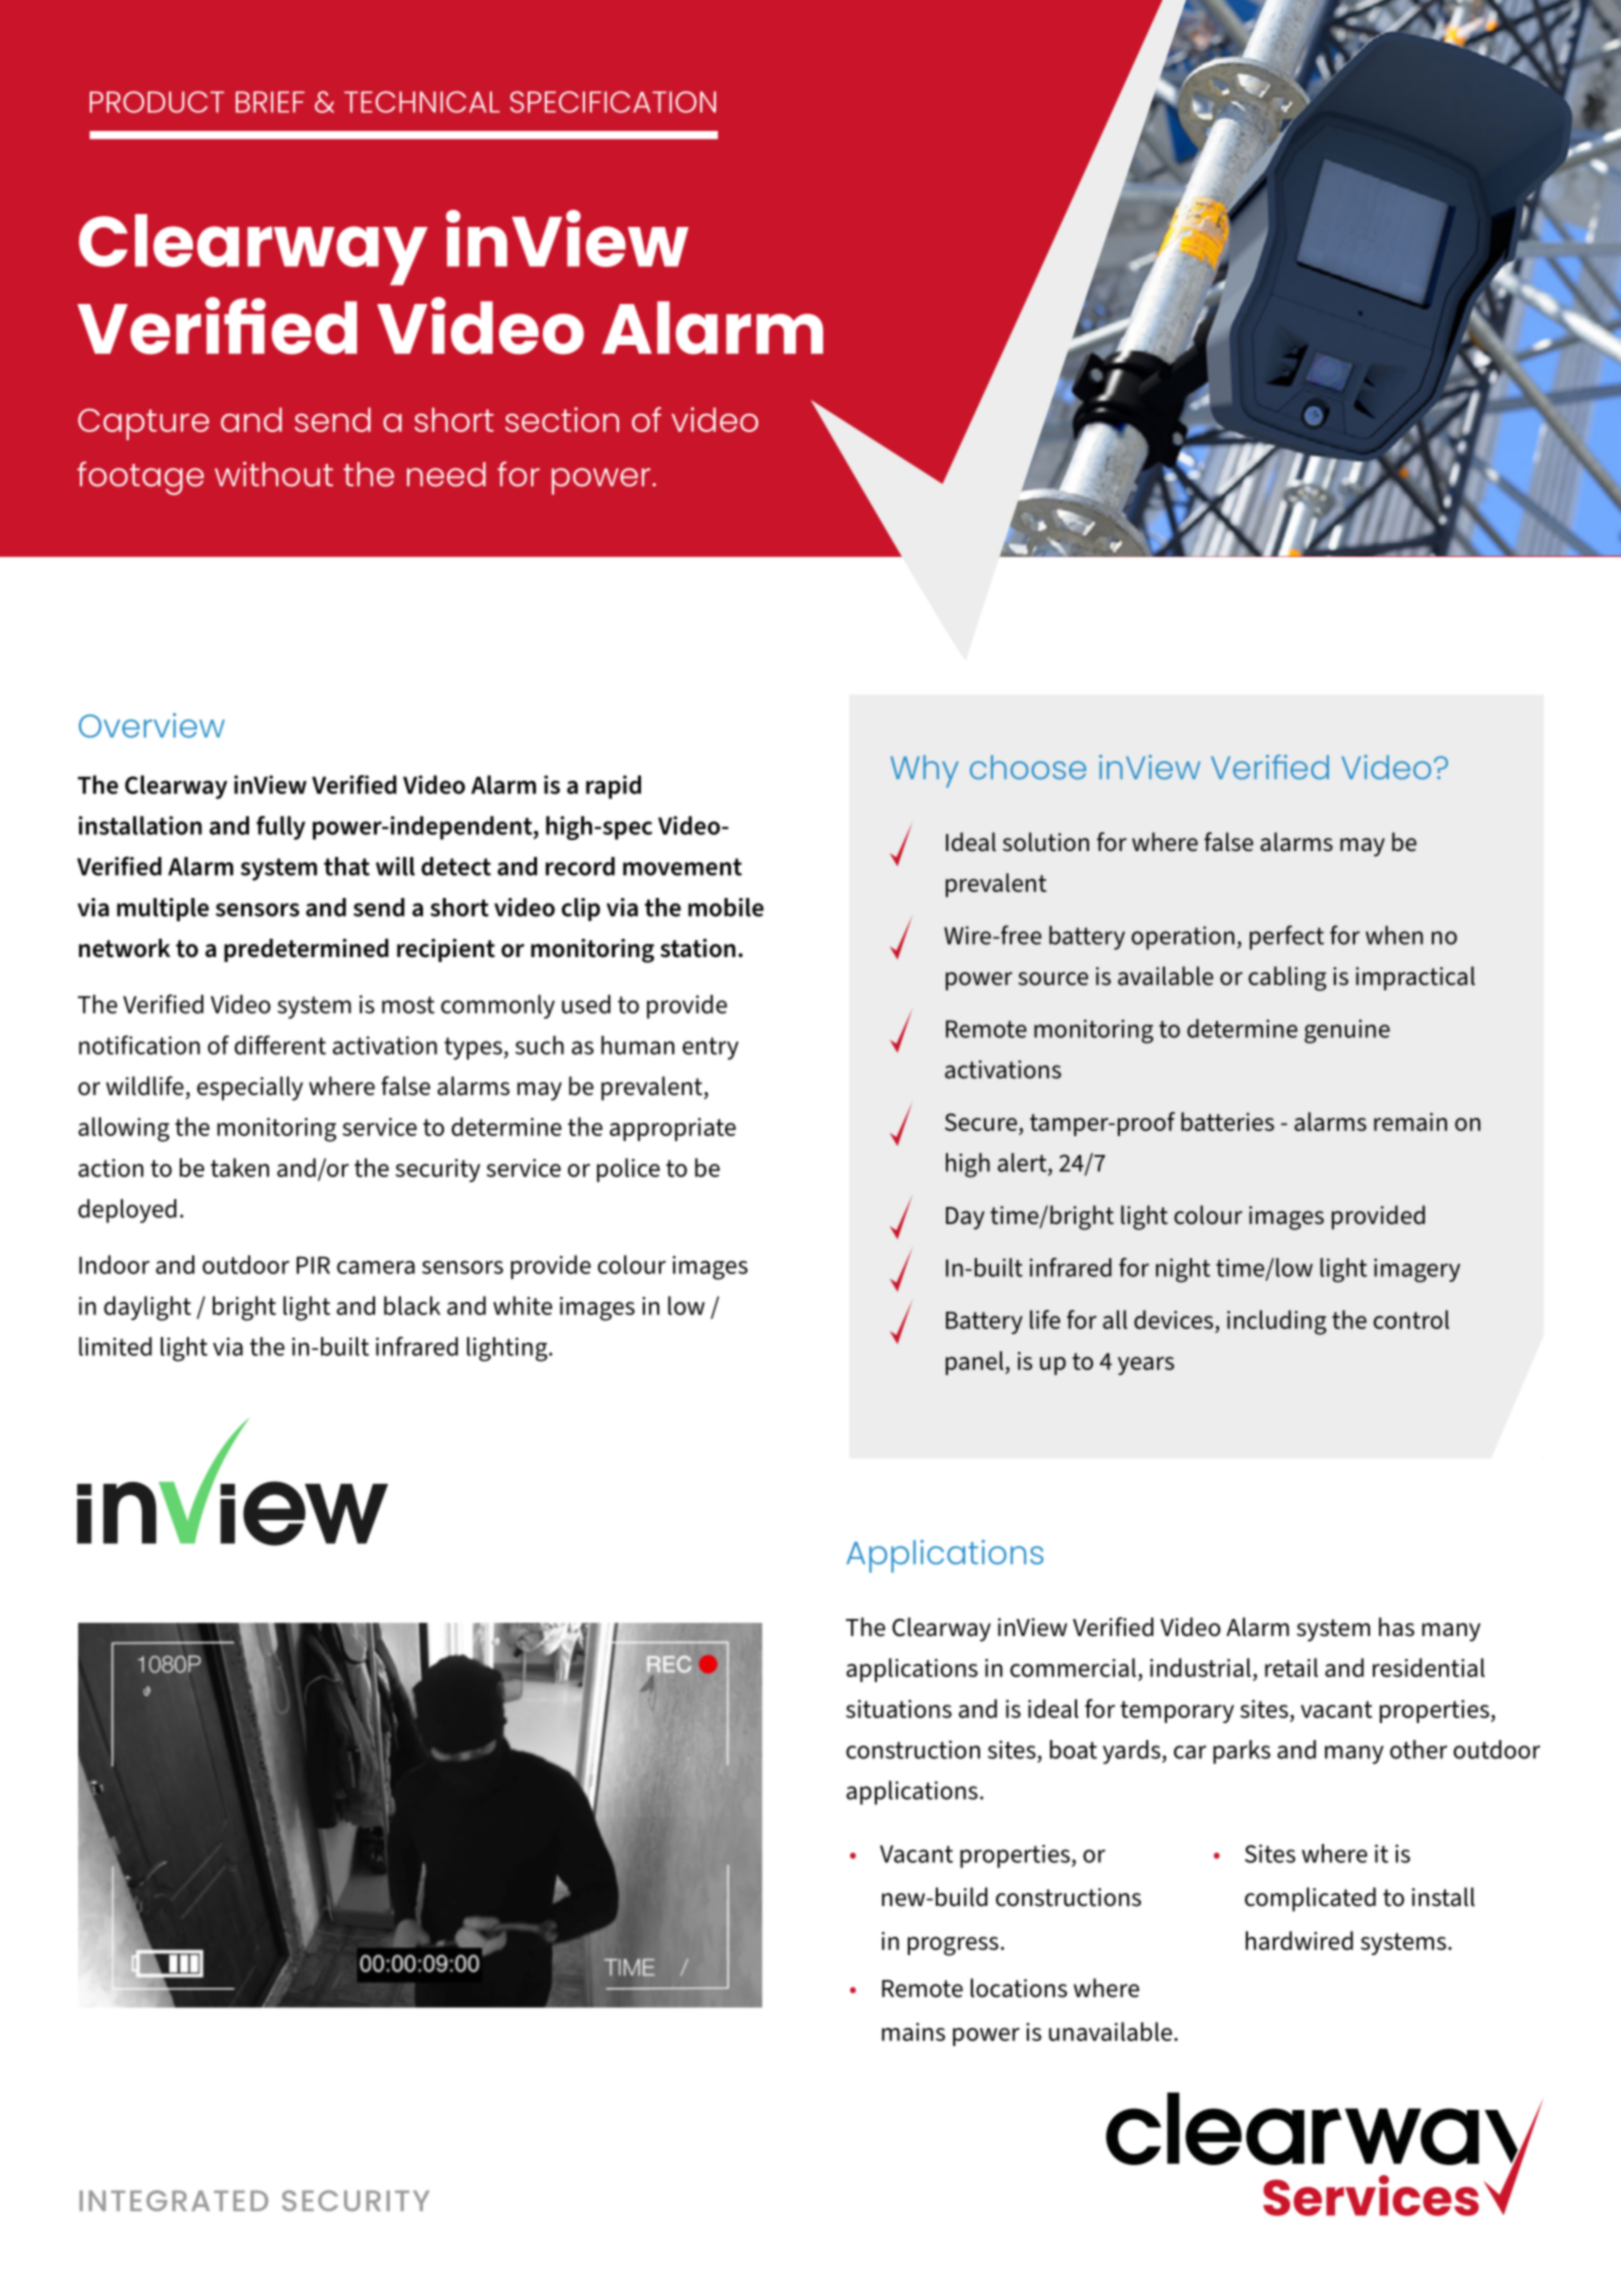 This screenshot has height=2292, width=1621. I want to click on section, so click(562, 419).
